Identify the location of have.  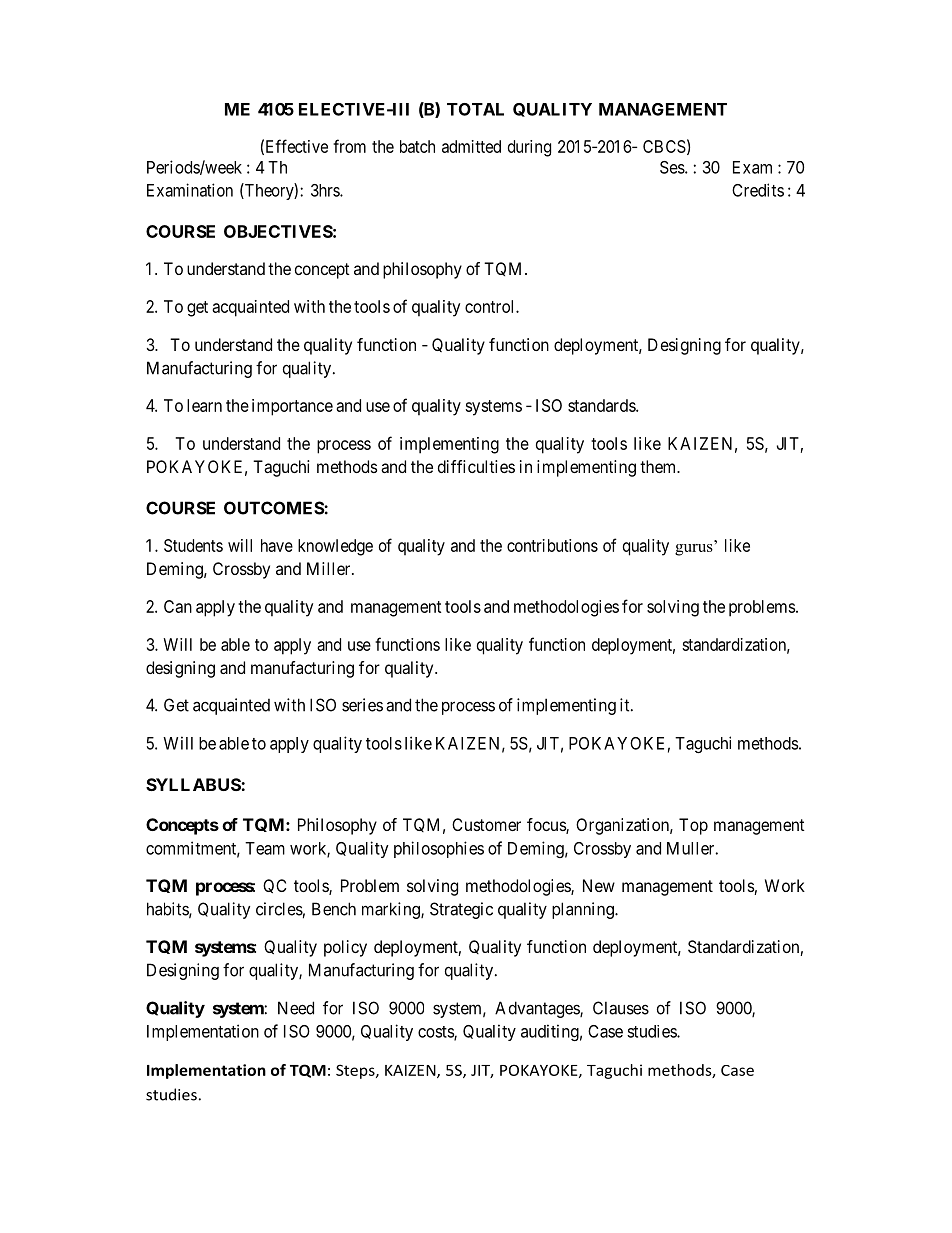
(277, 545).
